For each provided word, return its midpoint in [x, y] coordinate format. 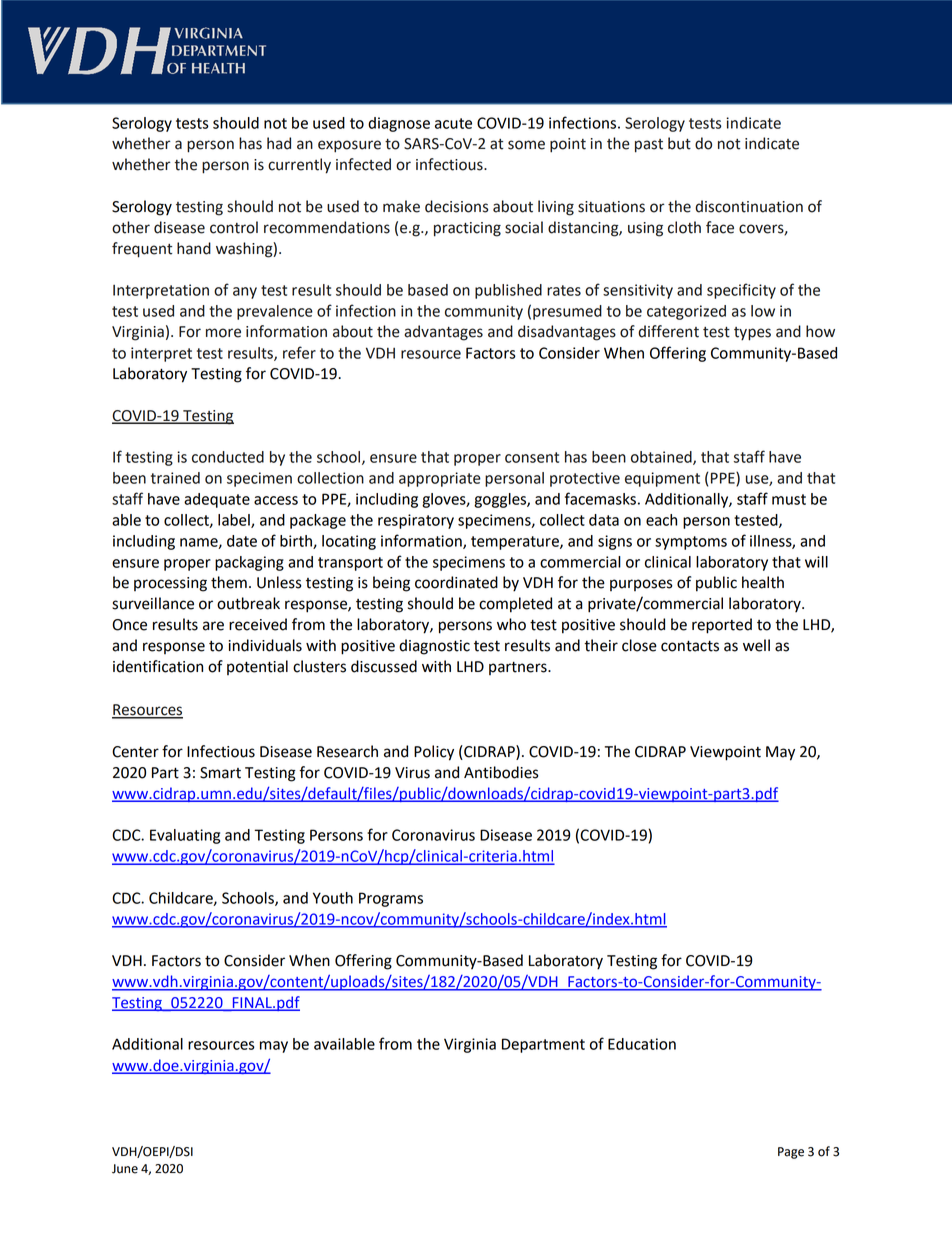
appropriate [440, 479]
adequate [217, 500]
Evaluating [185, 836]
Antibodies [501, 772]
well [756, 645]
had [279, 143]
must [789, 499]
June [125, 1169]
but [679, 143]
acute [453, 123]
